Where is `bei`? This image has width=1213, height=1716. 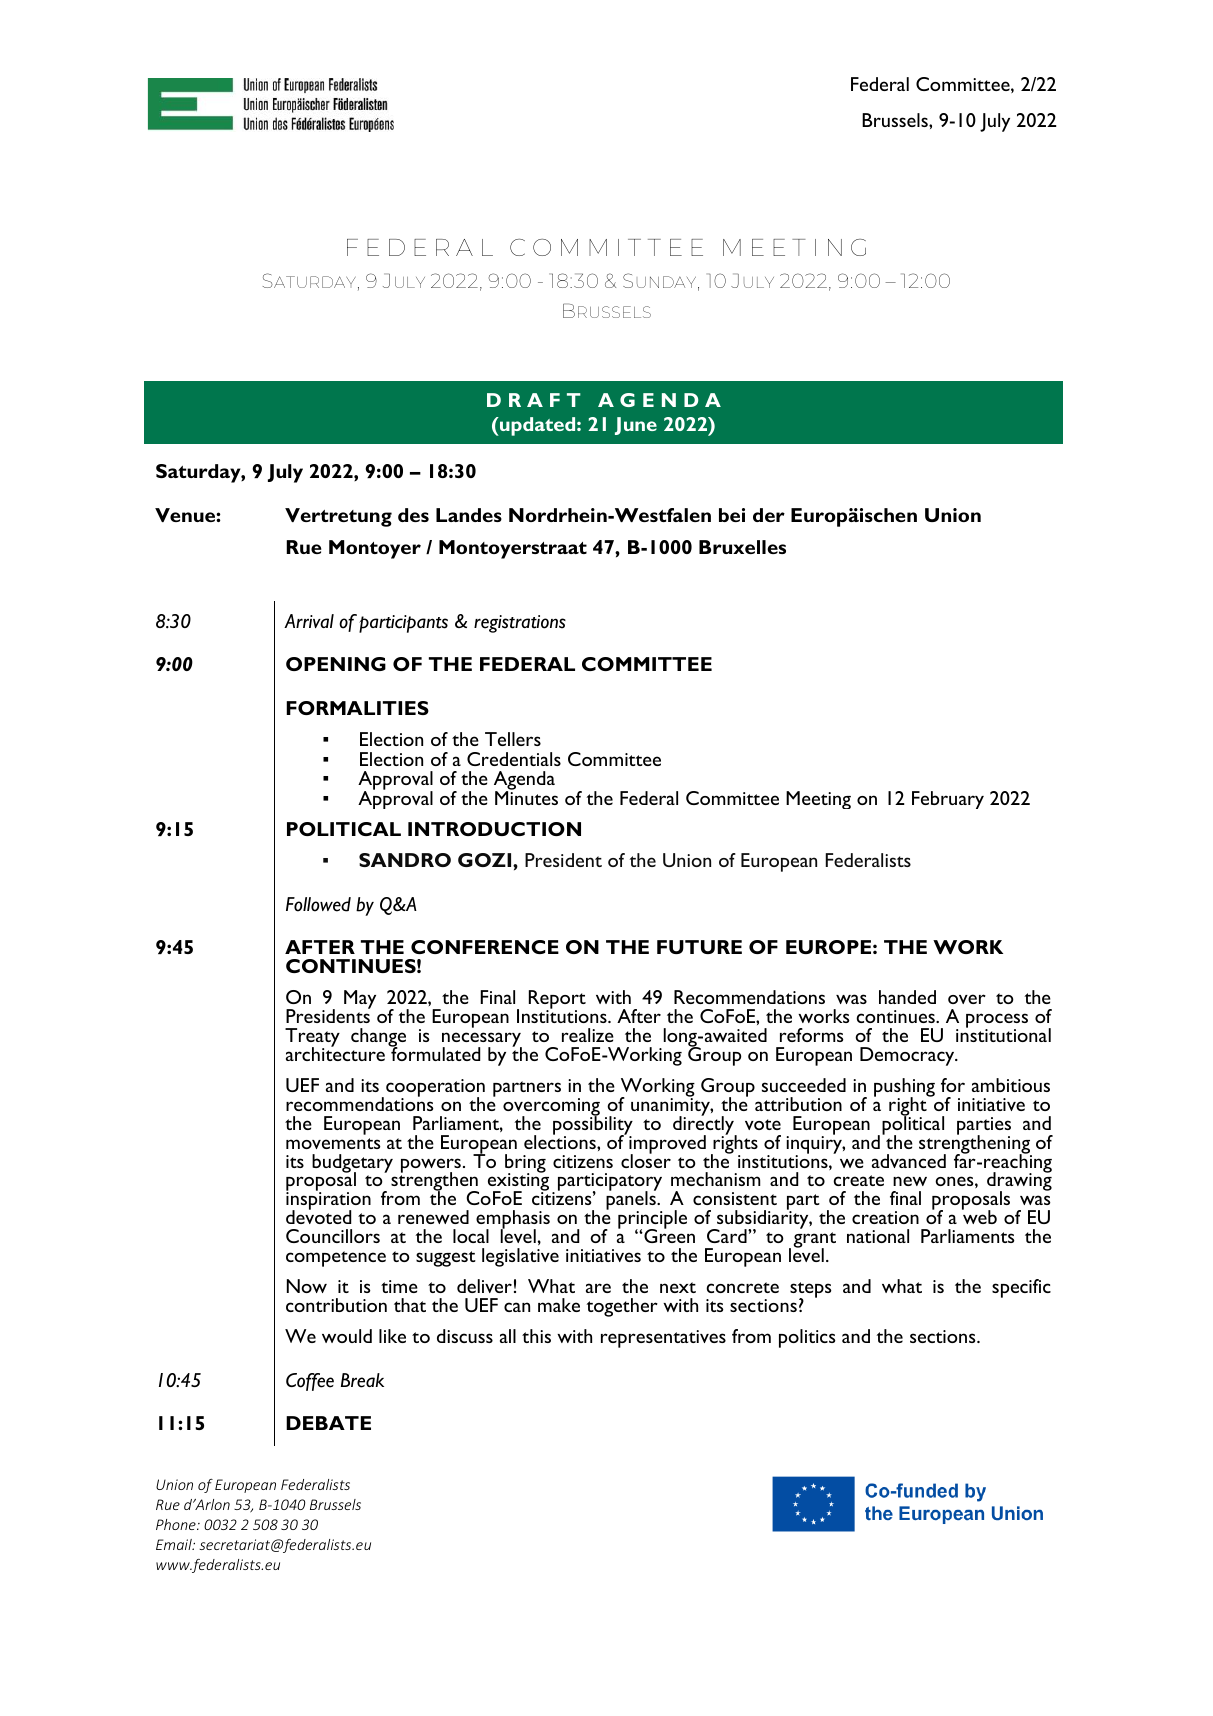 bei is located at coordinates (732, 515).
